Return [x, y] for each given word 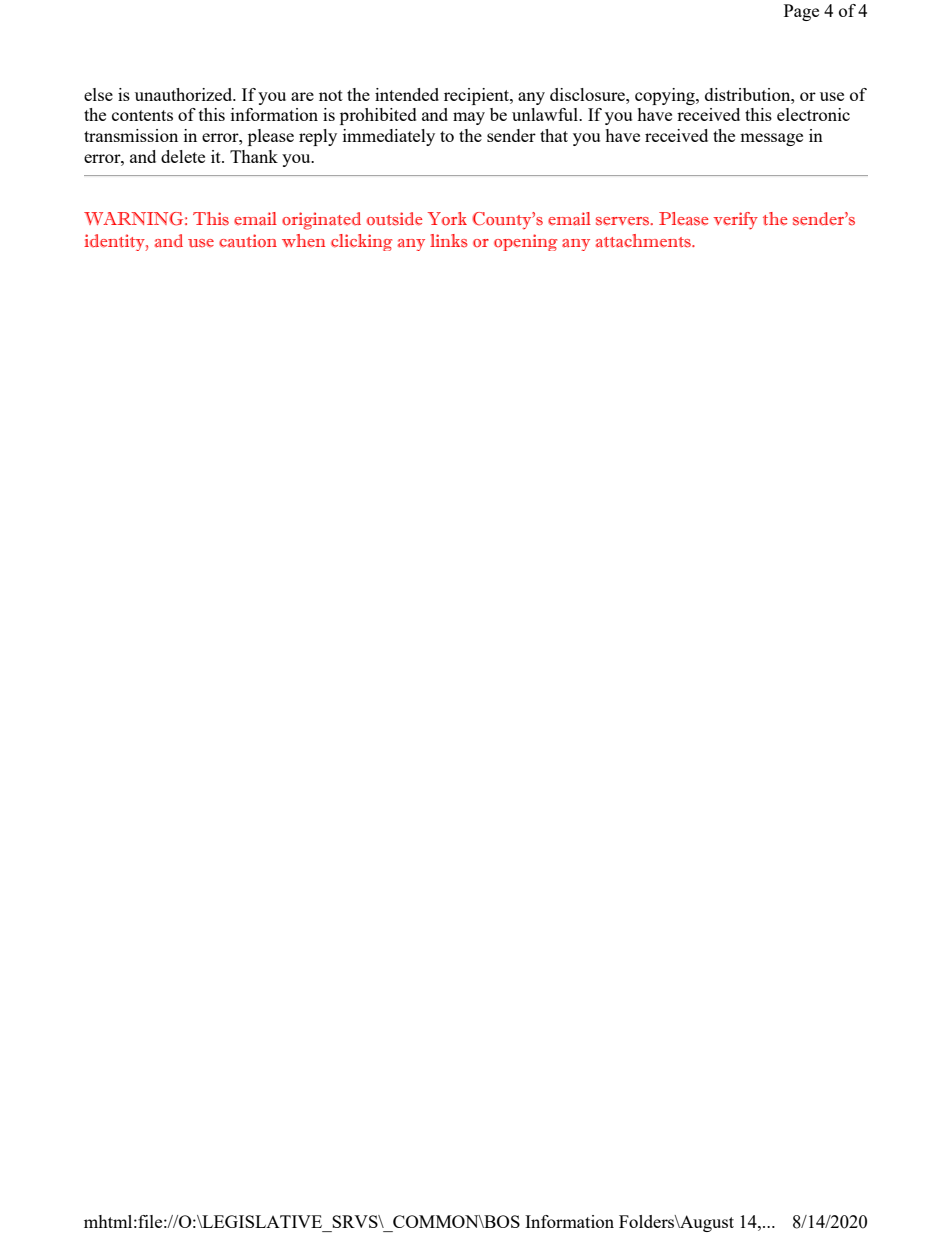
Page [801, 12]
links [449, 240]
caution [248, 241]
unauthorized [185, 94]
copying [666, 96]
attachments [644, 241]
